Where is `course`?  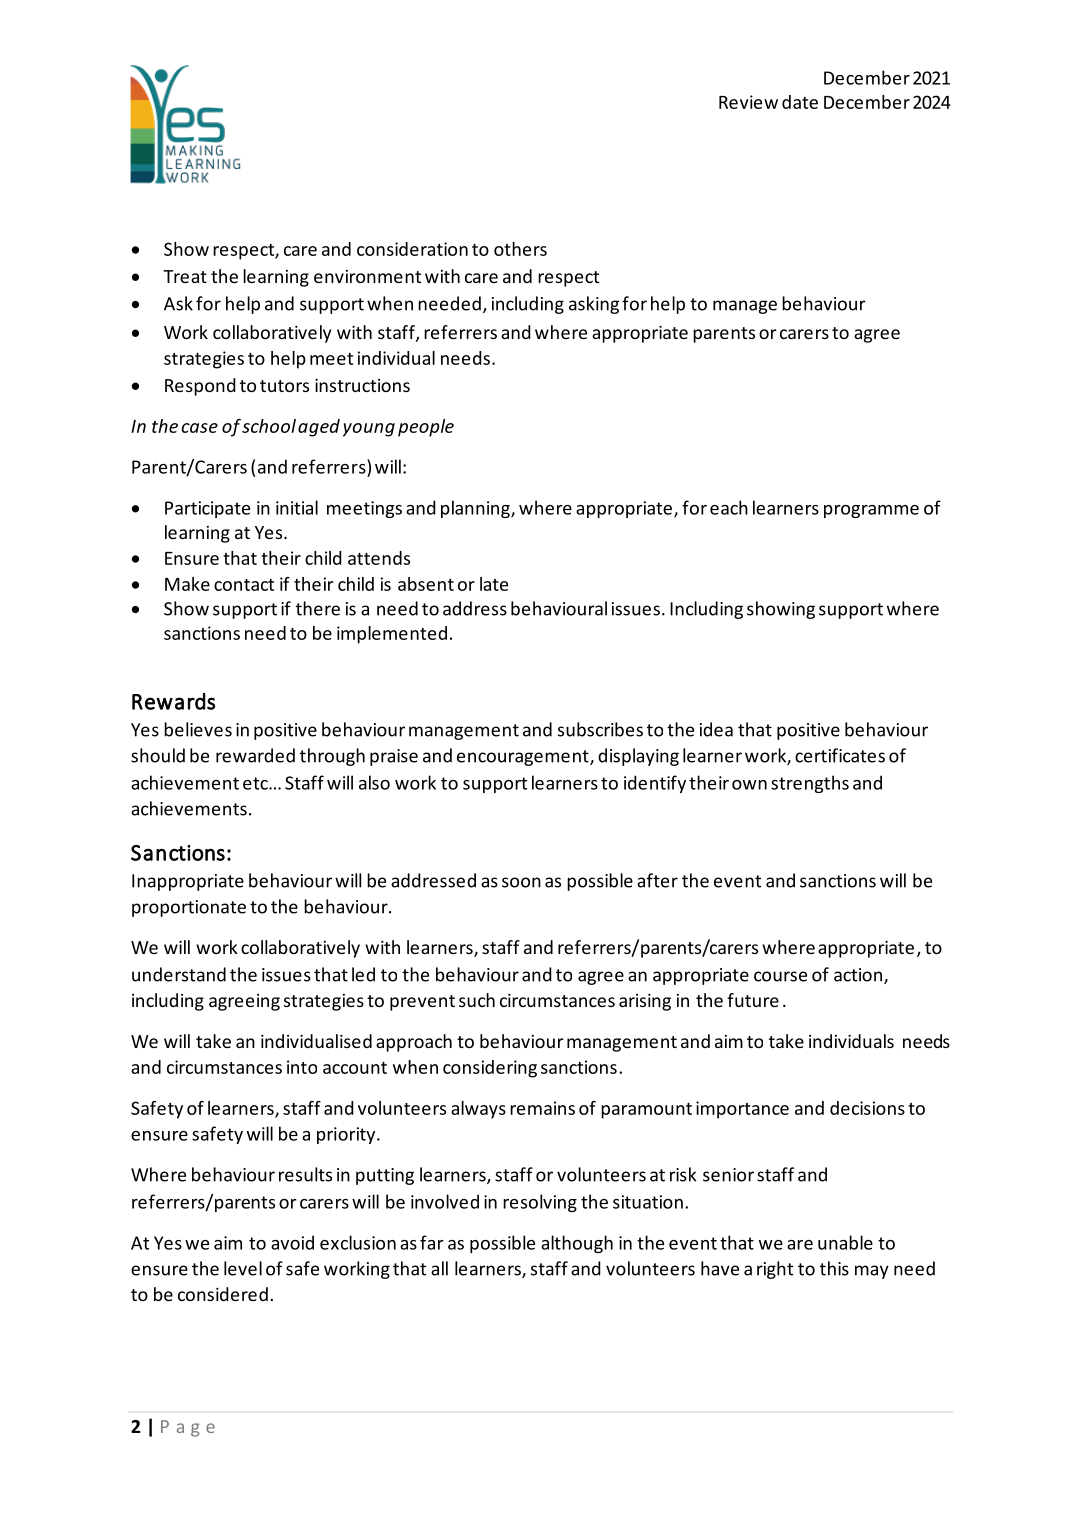
course is located at coordinates (780, 976).
